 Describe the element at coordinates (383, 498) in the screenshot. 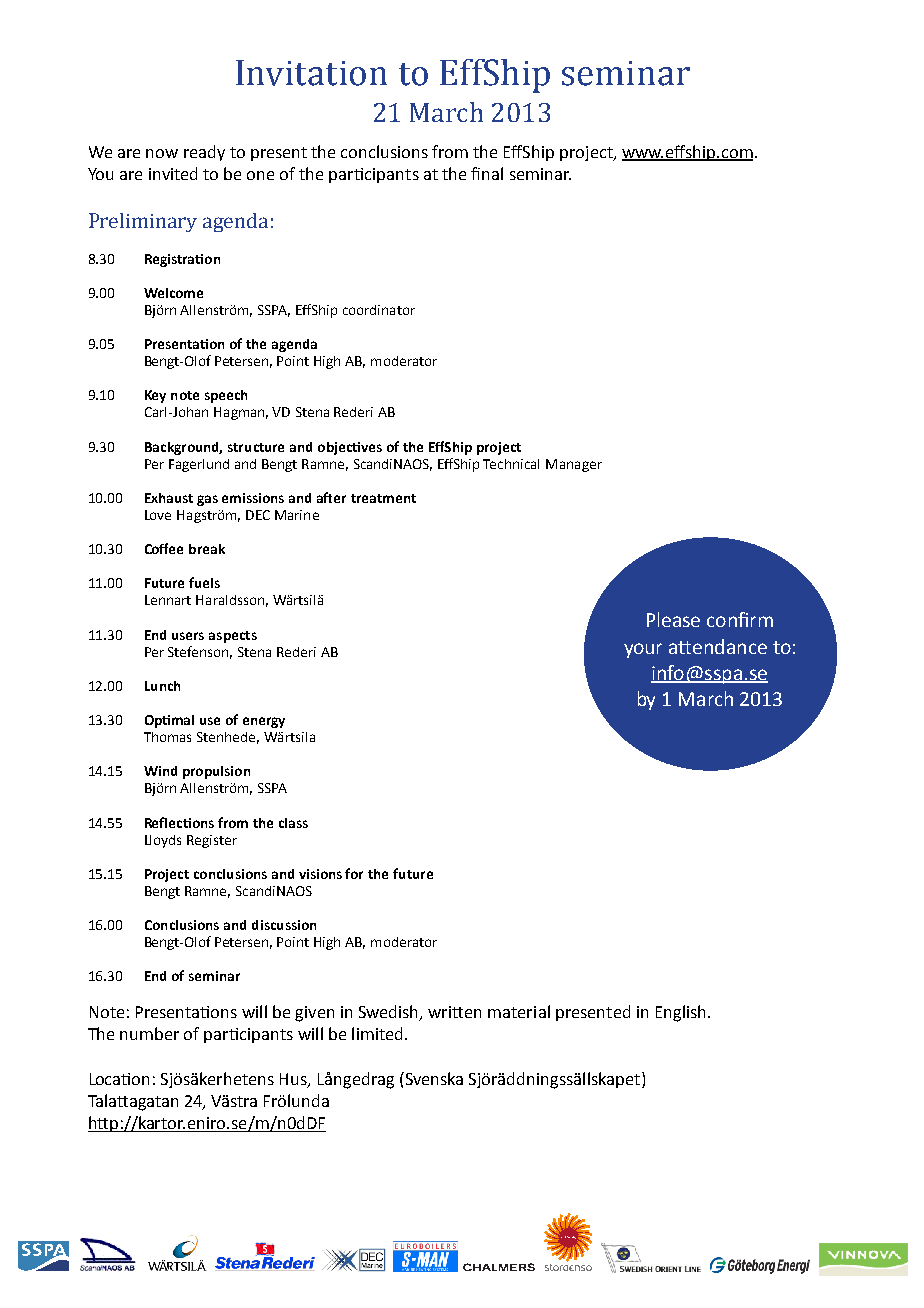

I see `treatment` at that location.
